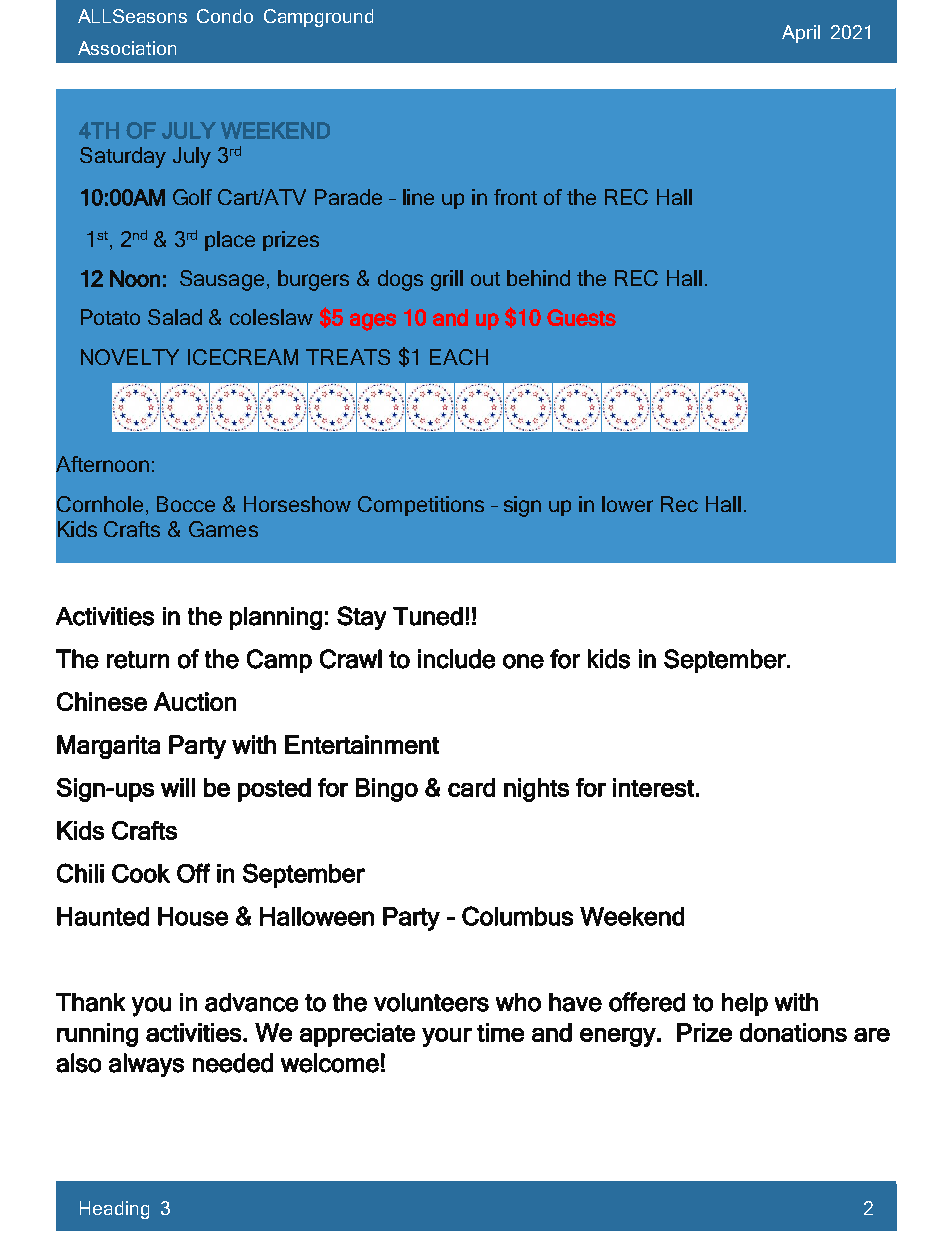  I want to click on your, so click(447, 1037).
